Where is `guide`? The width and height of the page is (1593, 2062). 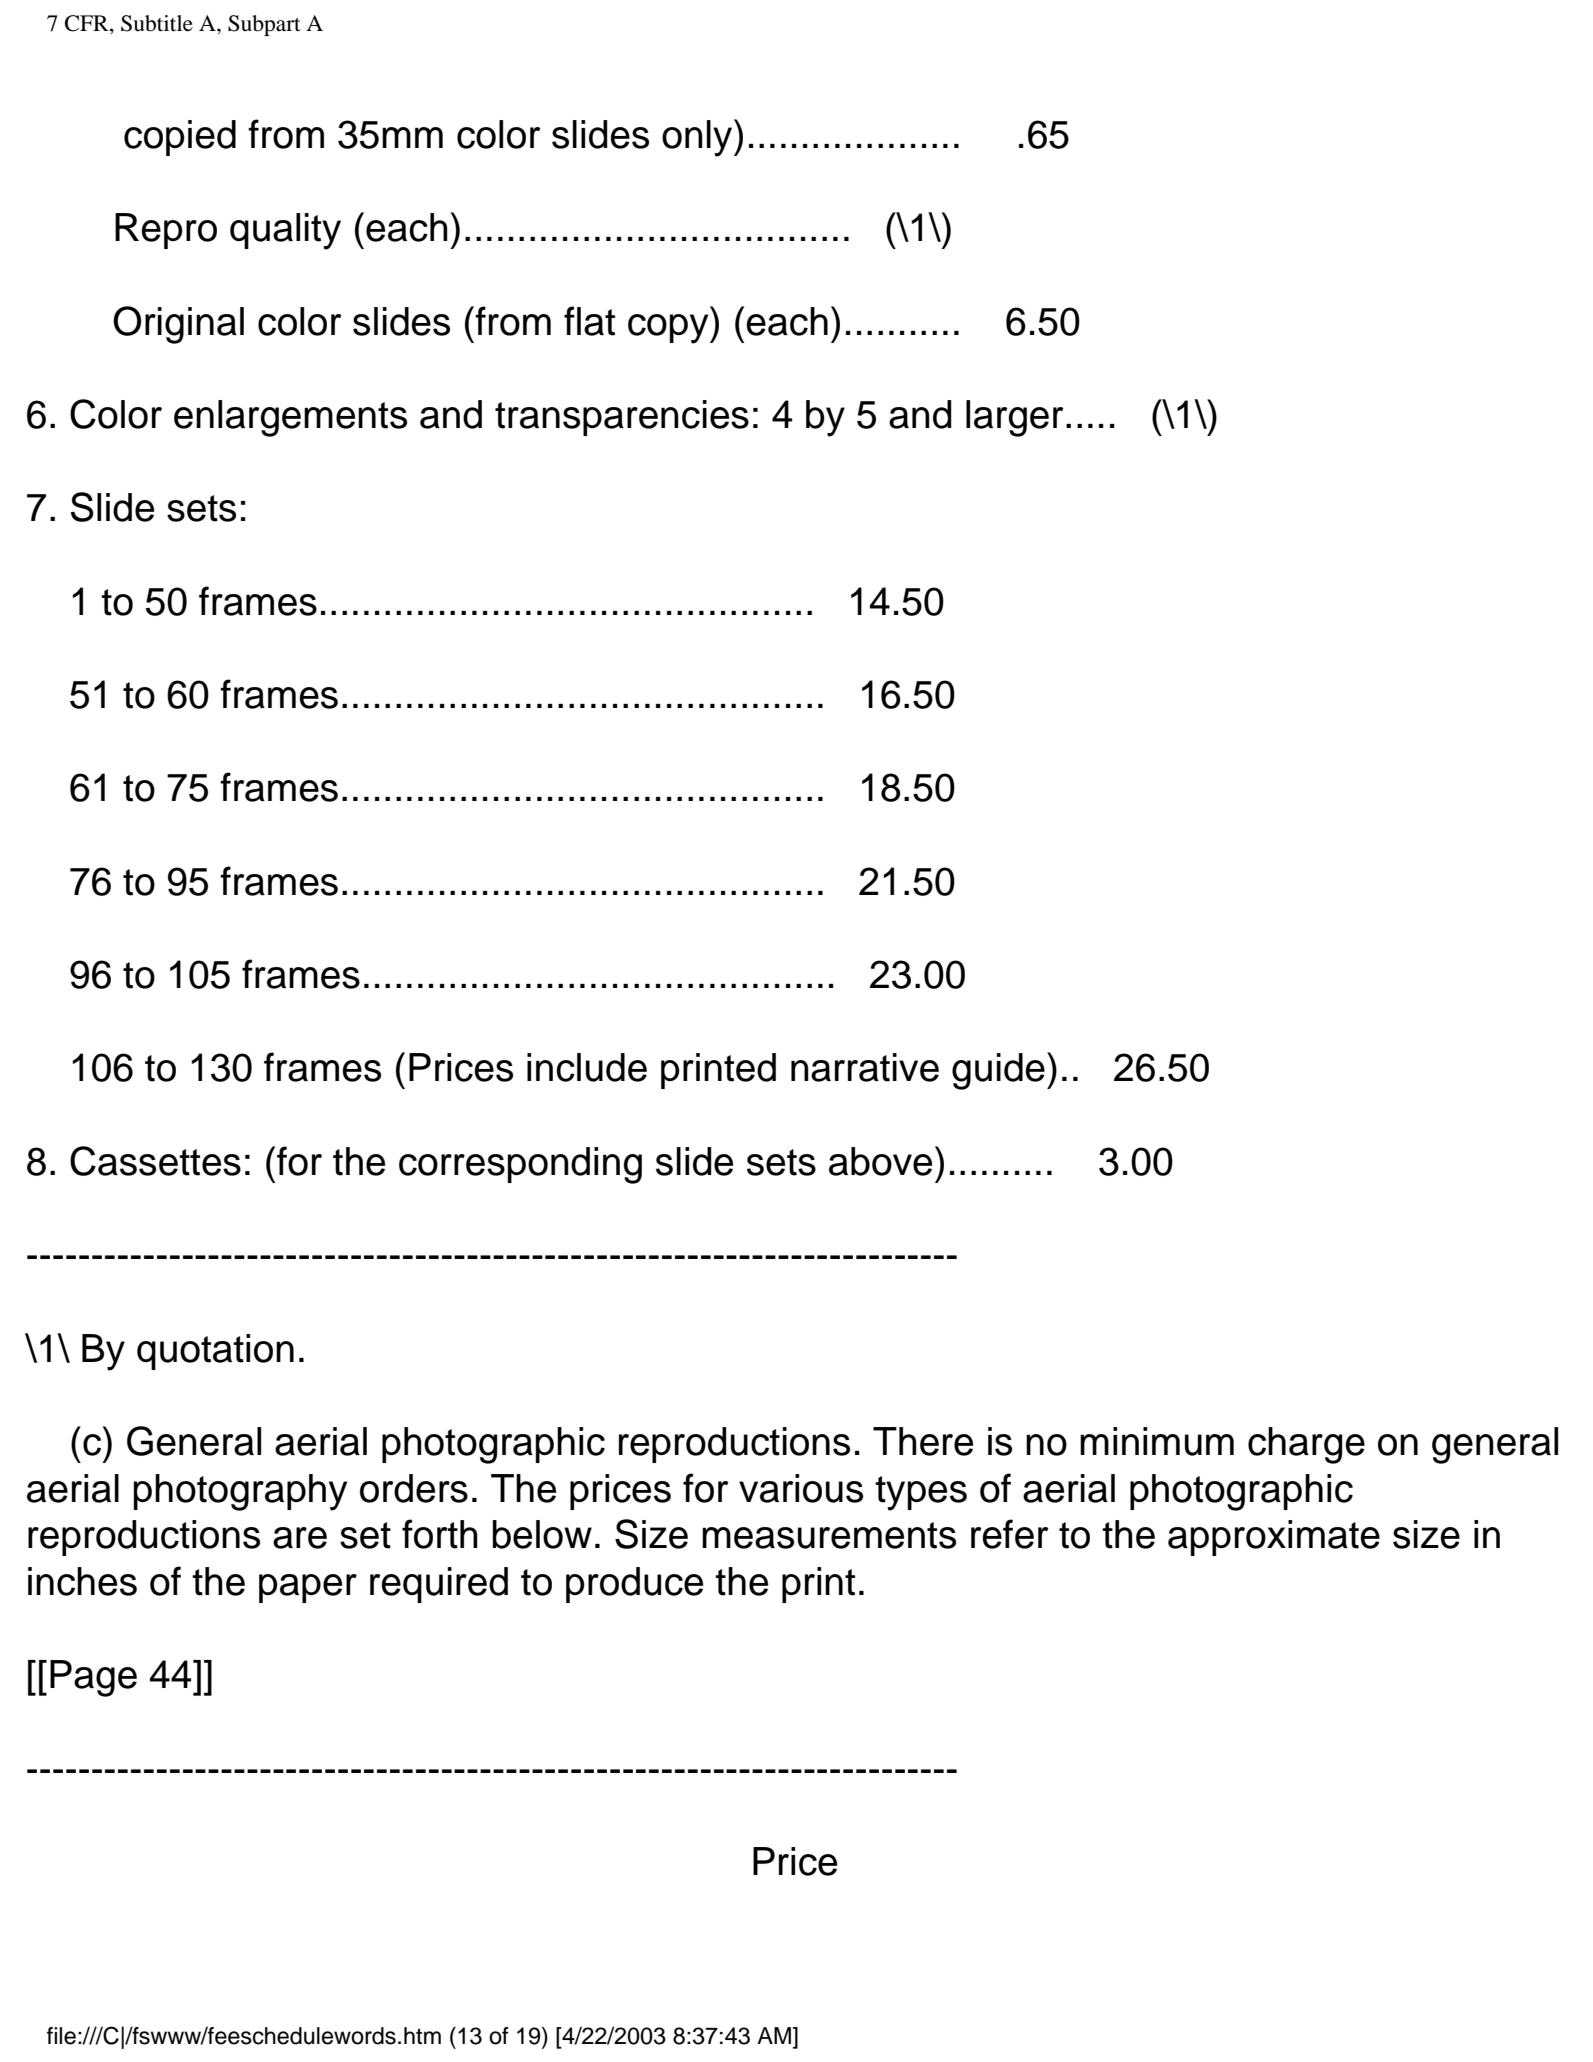
guide is located at coordinates (998, 1071).
